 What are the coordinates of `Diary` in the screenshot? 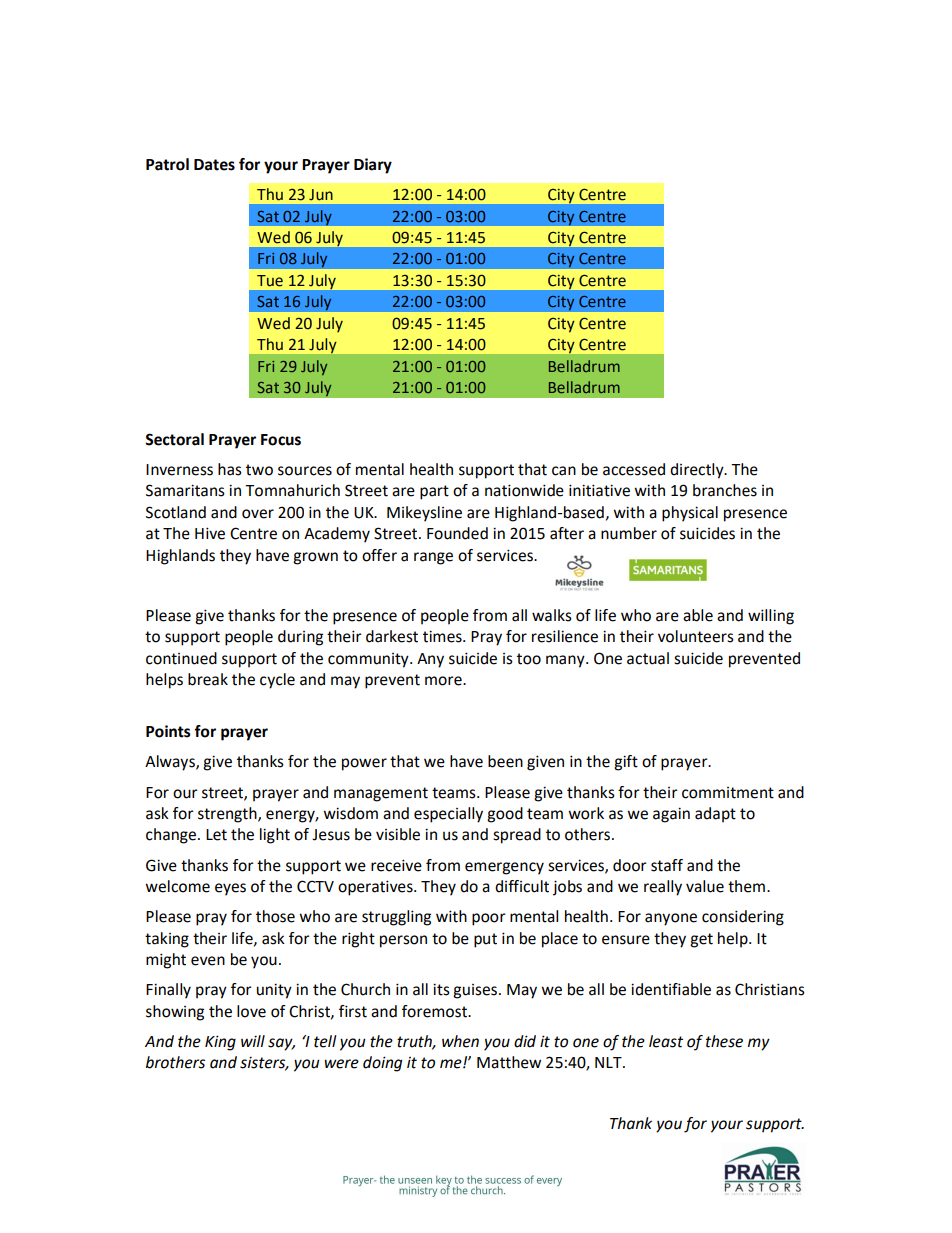 It's located at (373, 166).
